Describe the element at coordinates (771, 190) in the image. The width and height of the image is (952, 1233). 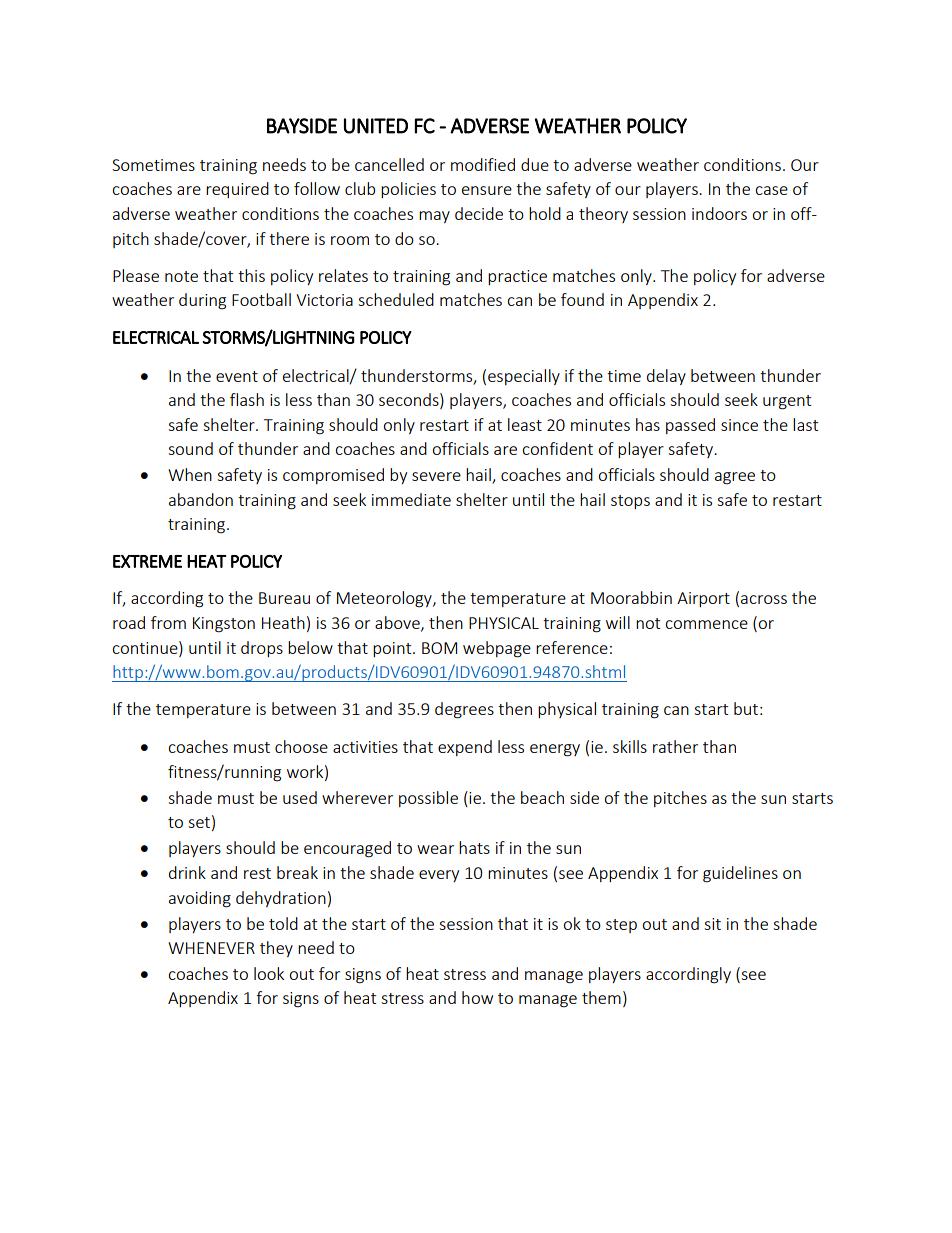
I see `case` at that location.
